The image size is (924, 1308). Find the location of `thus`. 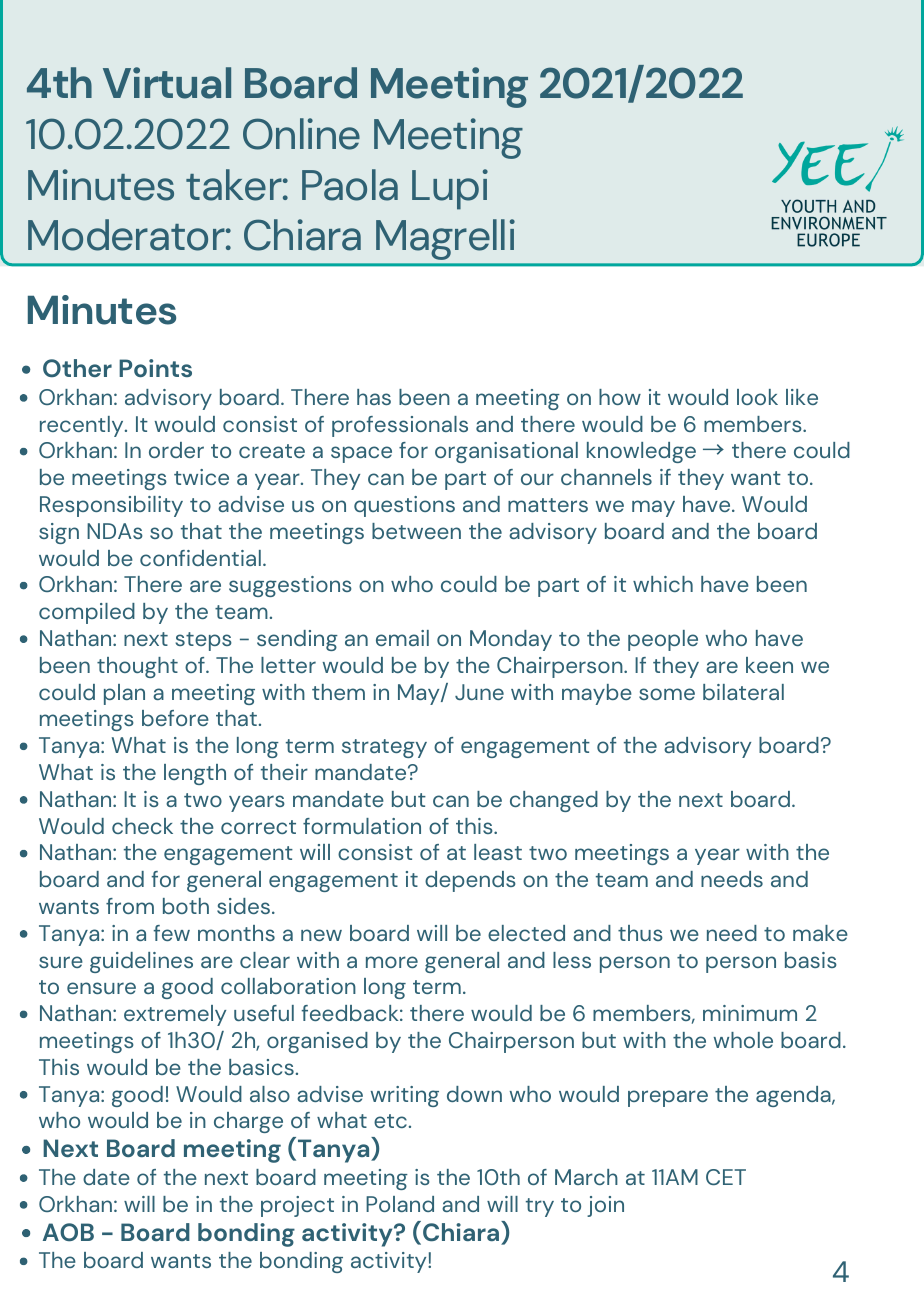

thus is located at coordinates (640, 933).
